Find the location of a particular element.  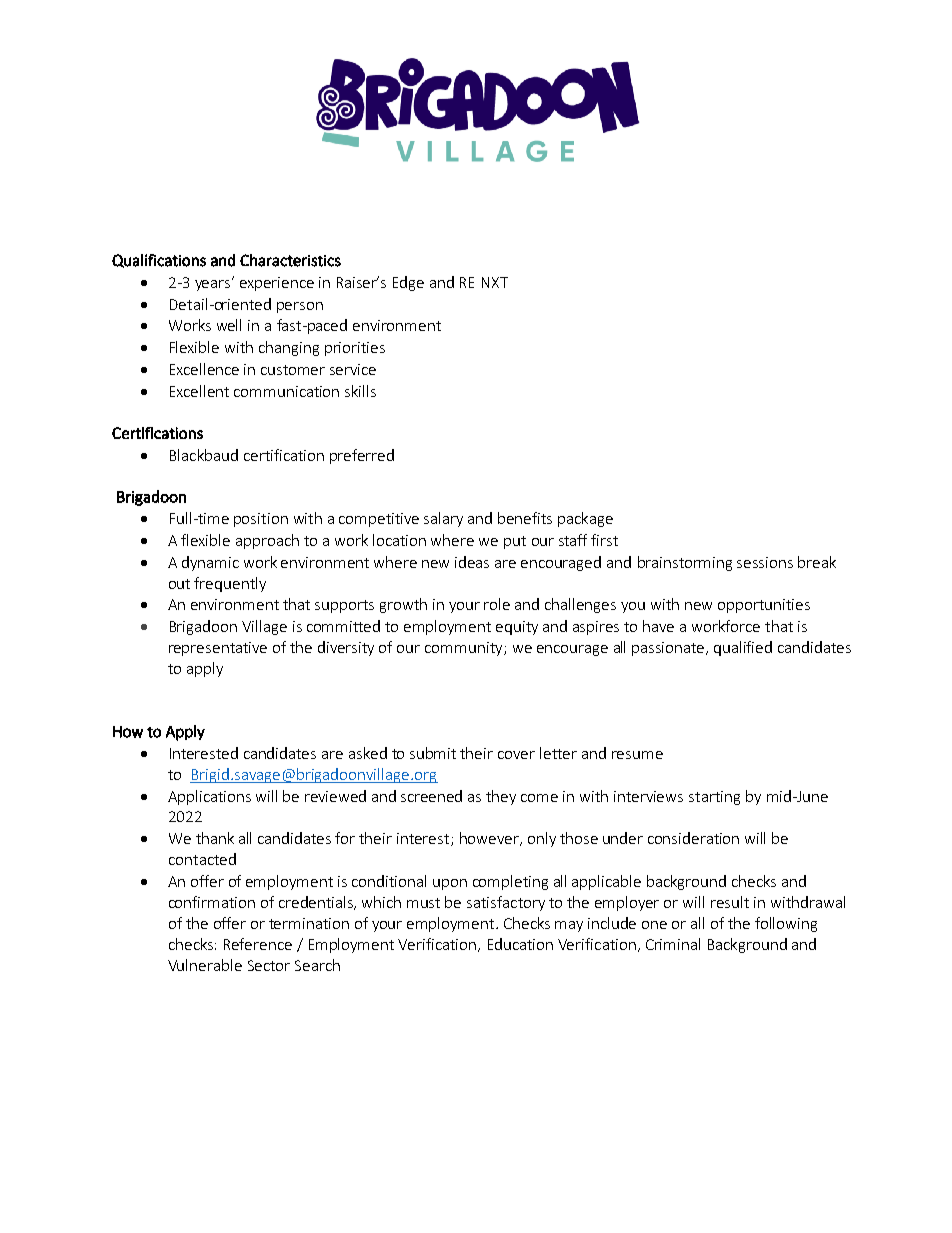

Edge is located at coordinates (408, 283).
